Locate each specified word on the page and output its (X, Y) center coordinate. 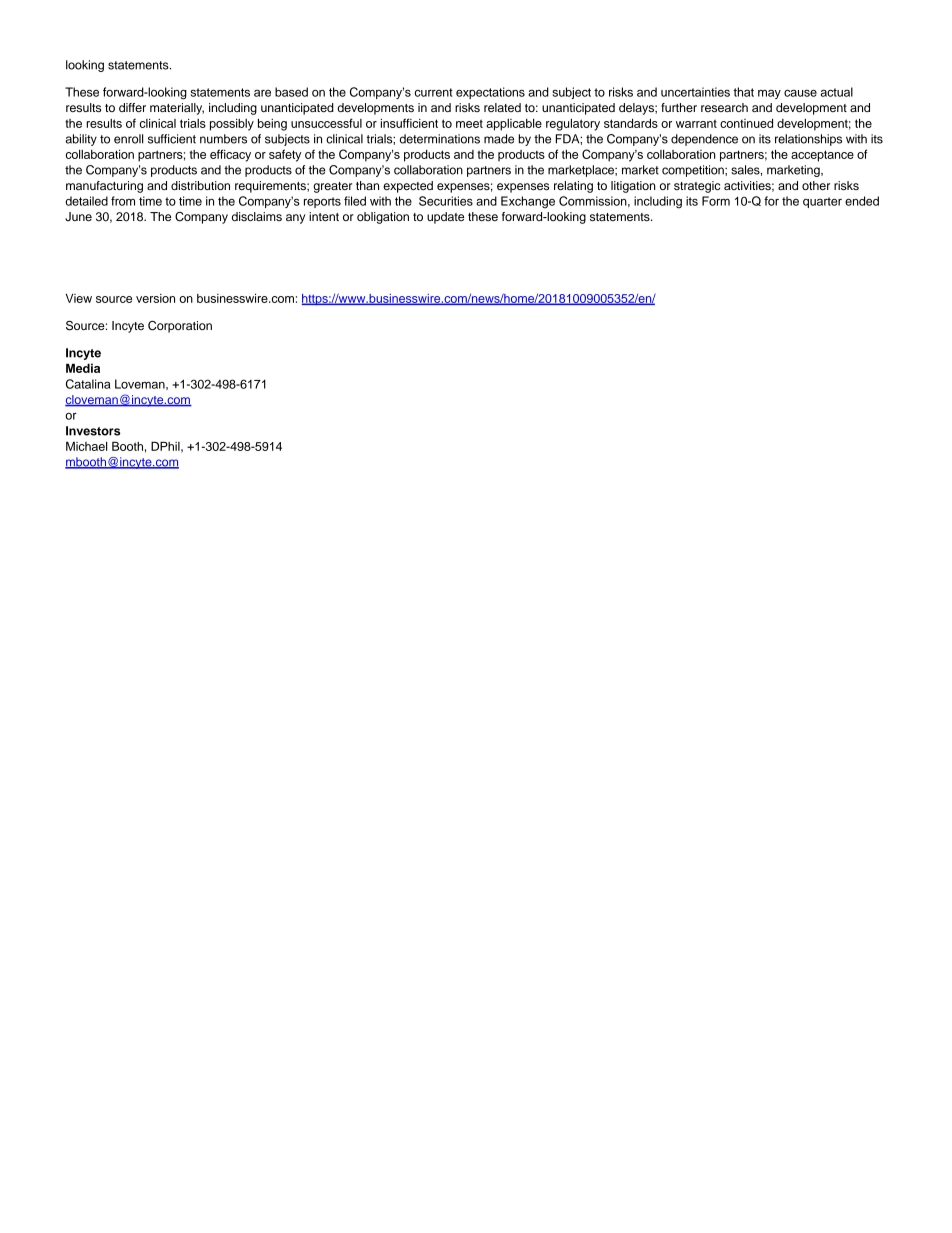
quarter (822, 202)
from (123, 201)
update (445, 218)
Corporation (180, 327)
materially (177, 109)
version (155, 298)
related (502, 107)
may (769, 94)
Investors (93, 431)
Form (716, 201)
